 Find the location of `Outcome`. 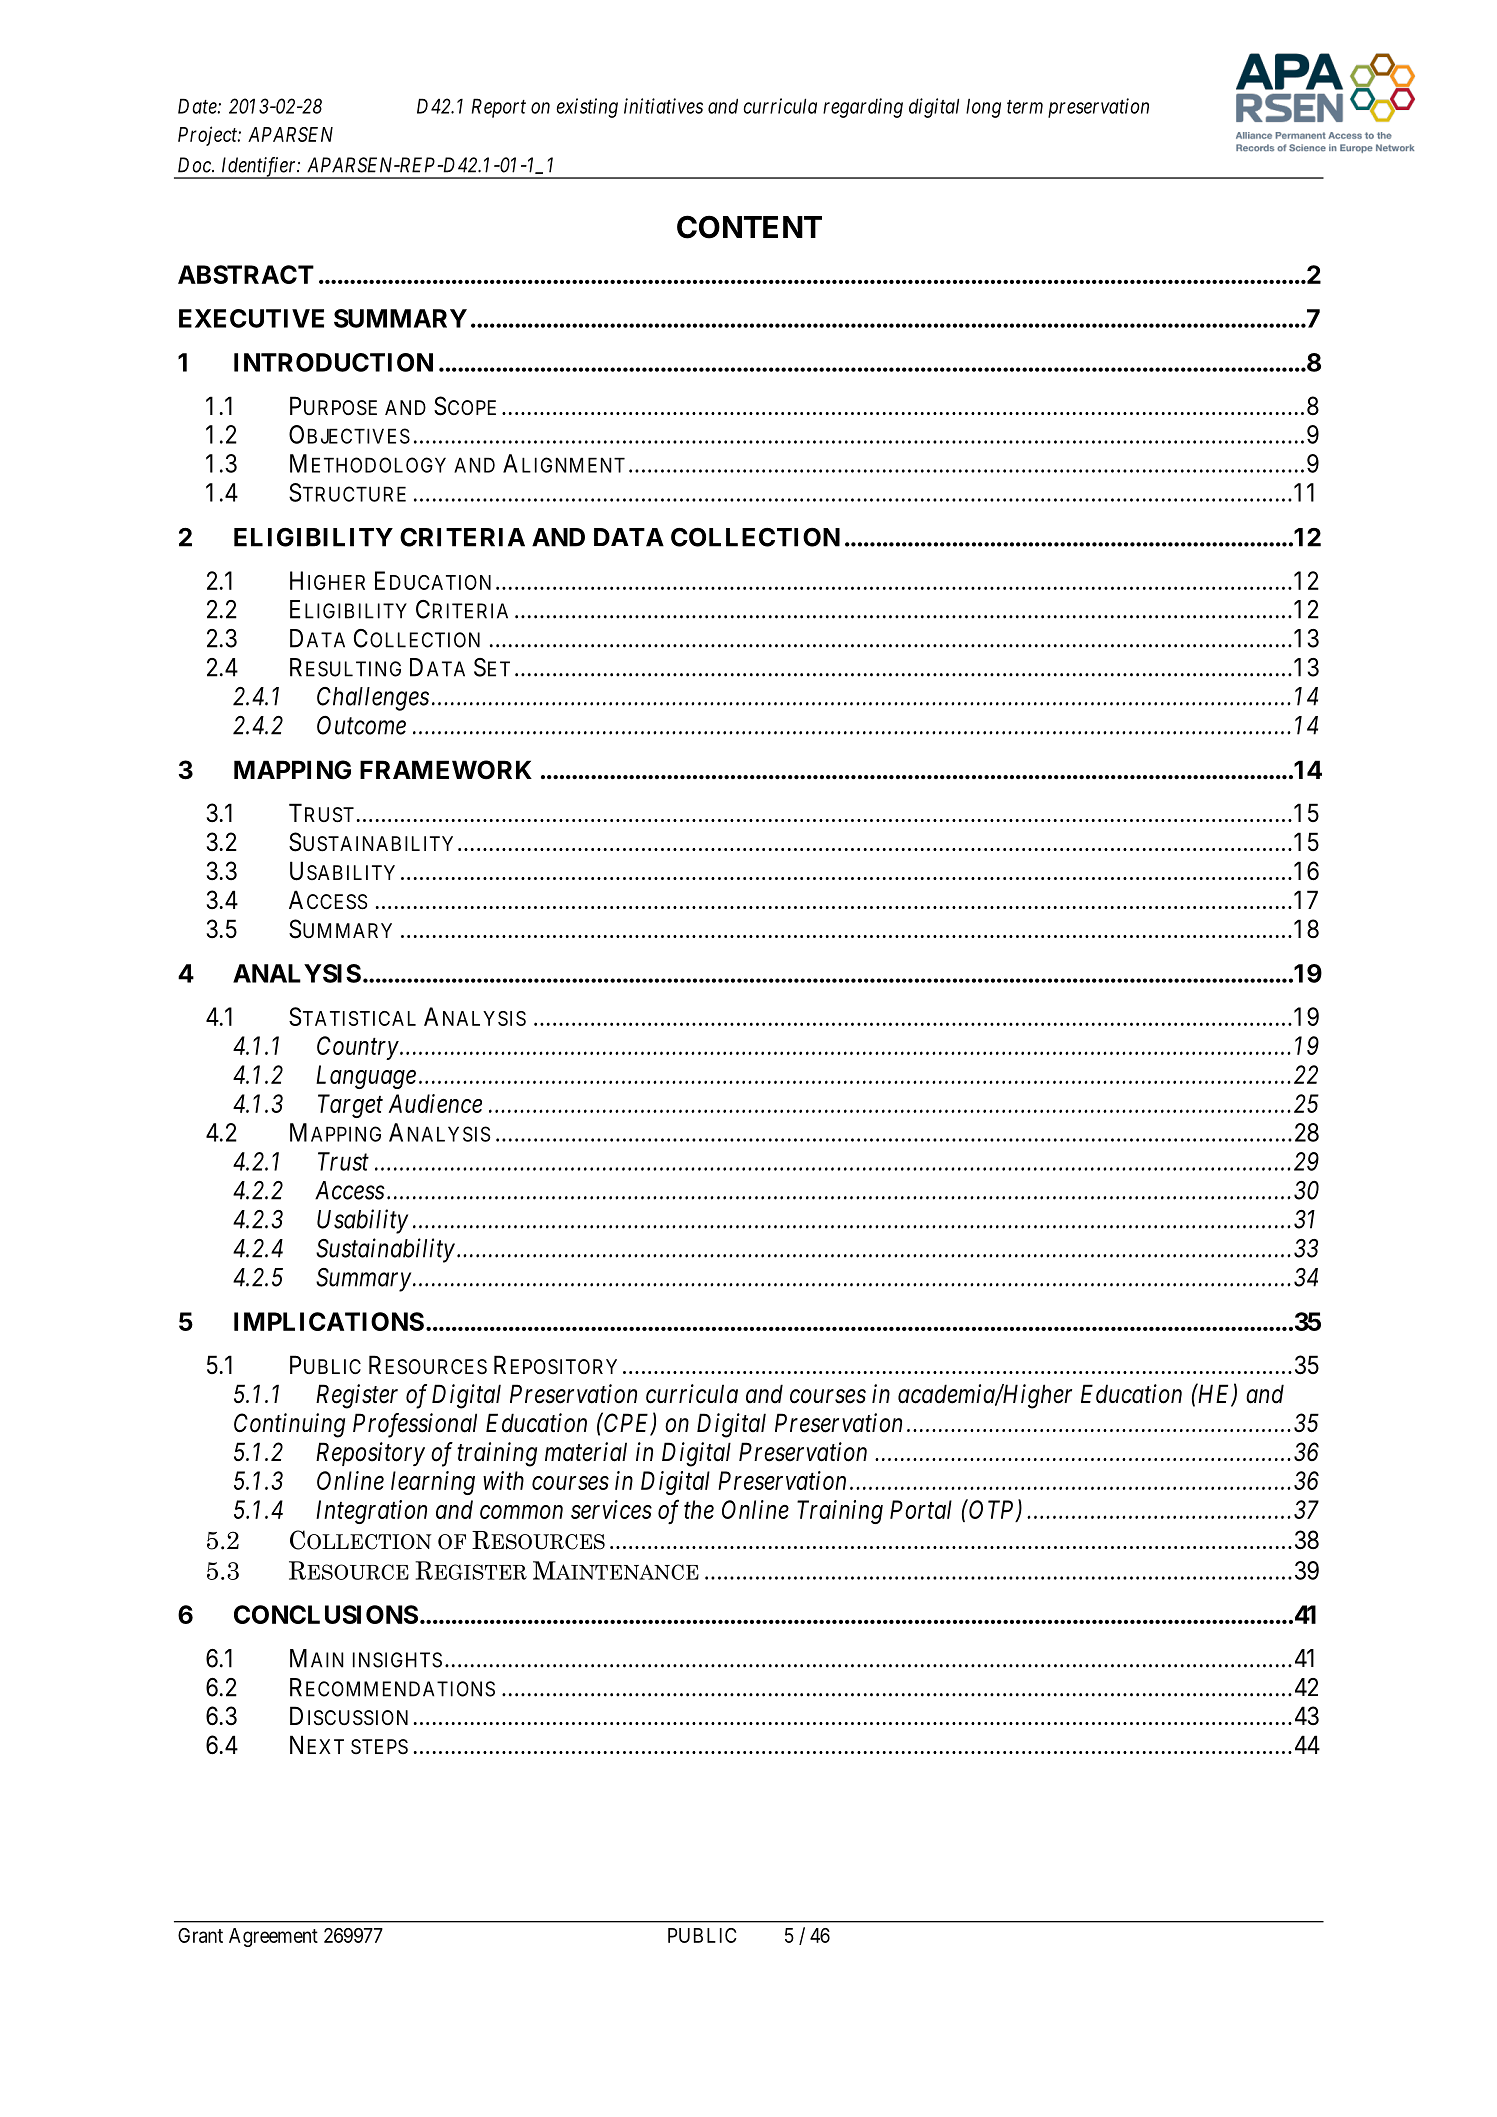

Outcome is located at coordinates (361, 725).
